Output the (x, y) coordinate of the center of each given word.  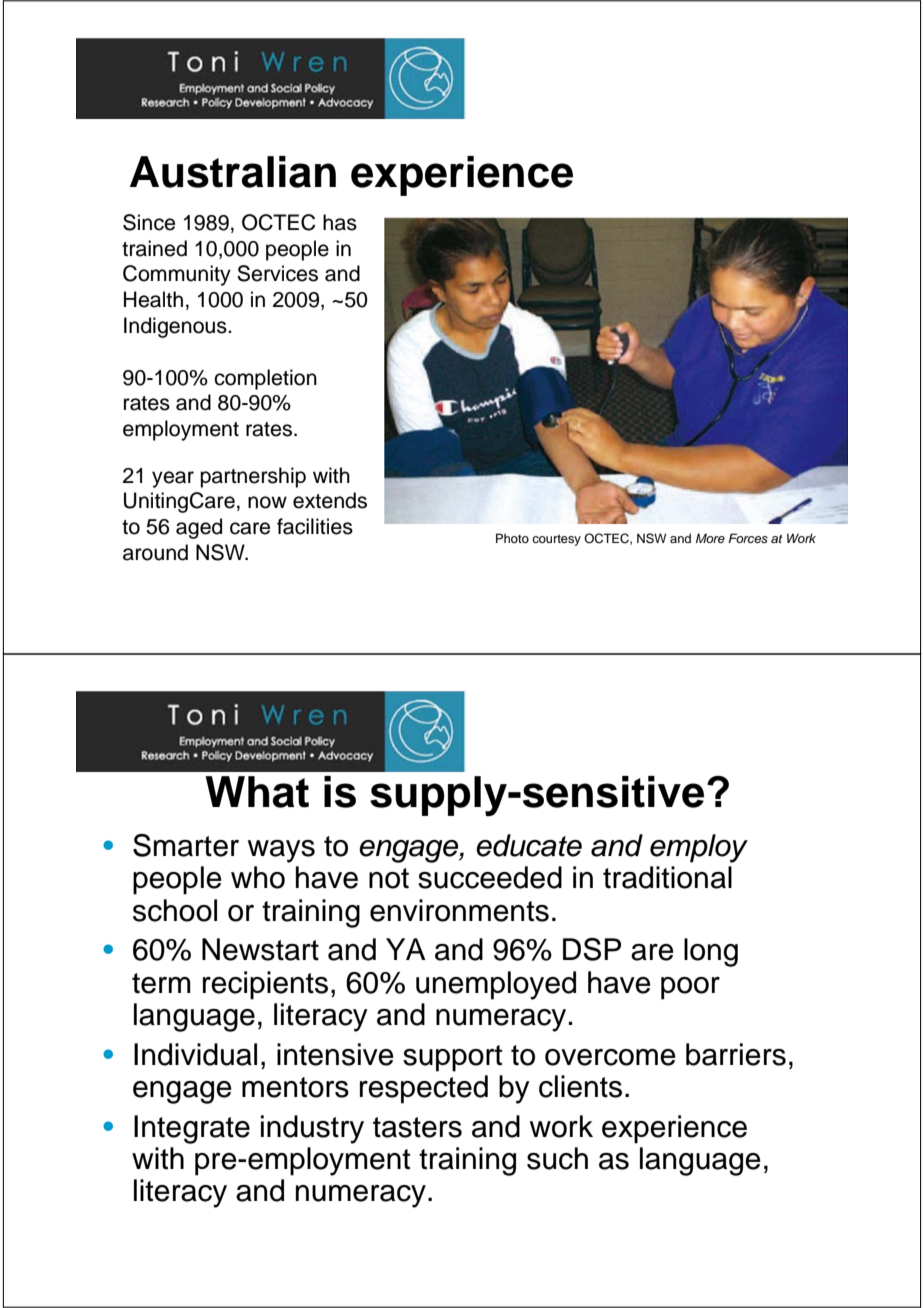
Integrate (192, 1129)
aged (199, 528)
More (710, 538)
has (340, 222)
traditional (667, 877)
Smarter (186, 845)
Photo (512, 538)
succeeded (490, 877)
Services (277, 273)
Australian (233, 172)
